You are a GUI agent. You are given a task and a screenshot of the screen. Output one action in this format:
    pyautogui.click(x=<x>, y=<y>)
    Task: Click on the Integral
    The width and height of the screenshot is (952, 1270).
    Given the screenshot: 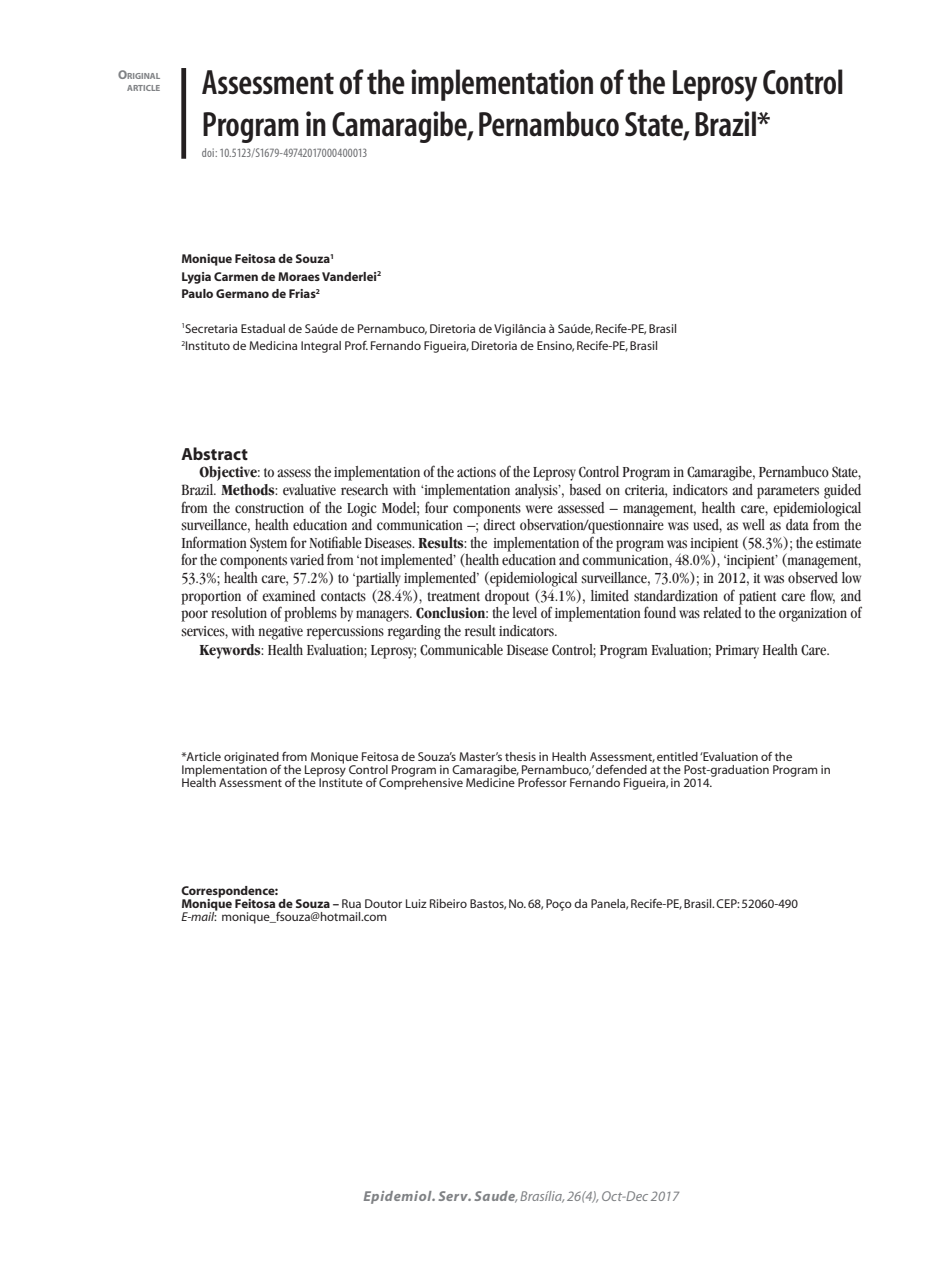 What is the action you would take?
    pyautogui.click(x=321, y=347)
